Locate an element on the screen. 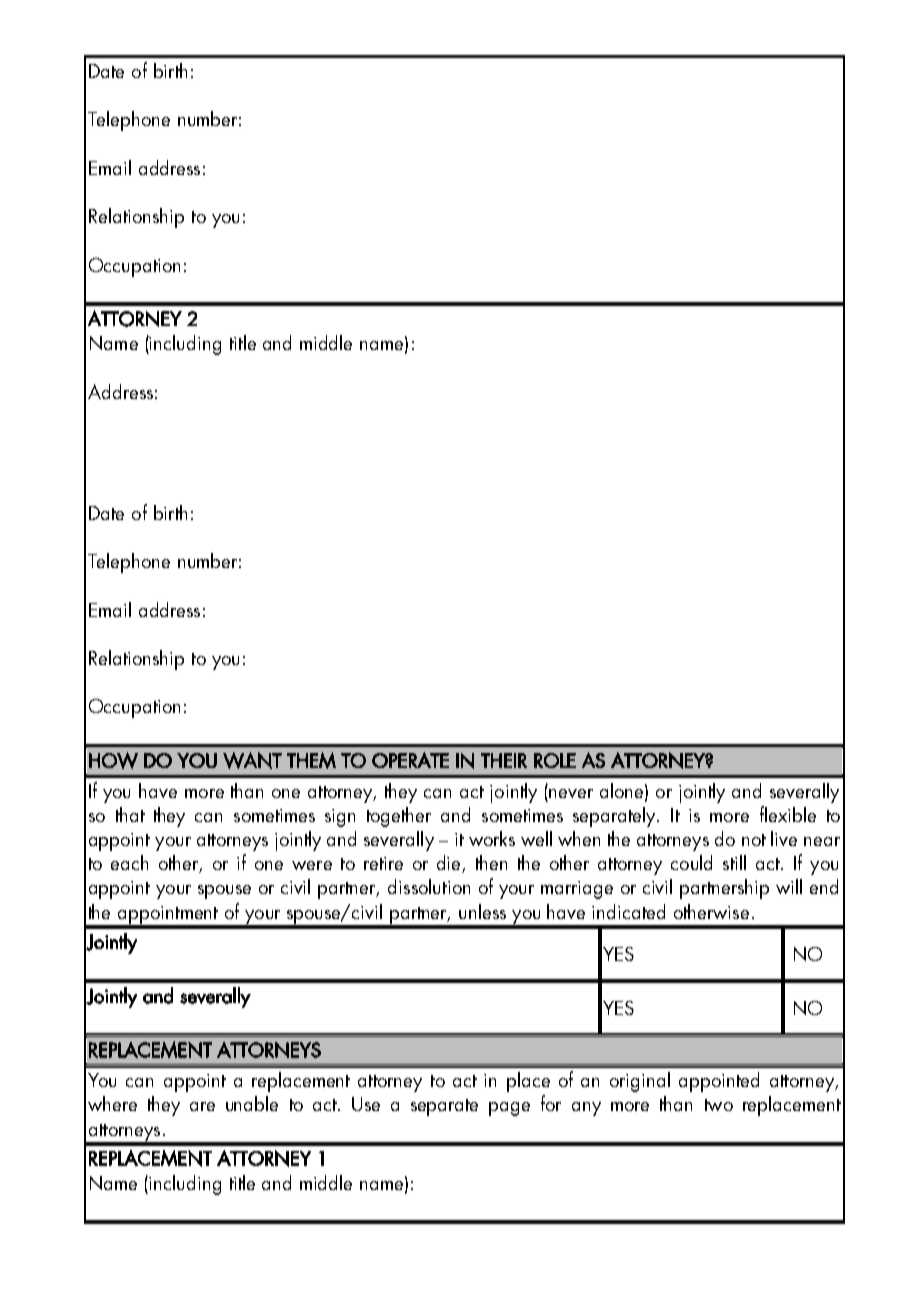 The width and height of the screenshot is (924, 1308). page is located at coordinates (509, 1109).
